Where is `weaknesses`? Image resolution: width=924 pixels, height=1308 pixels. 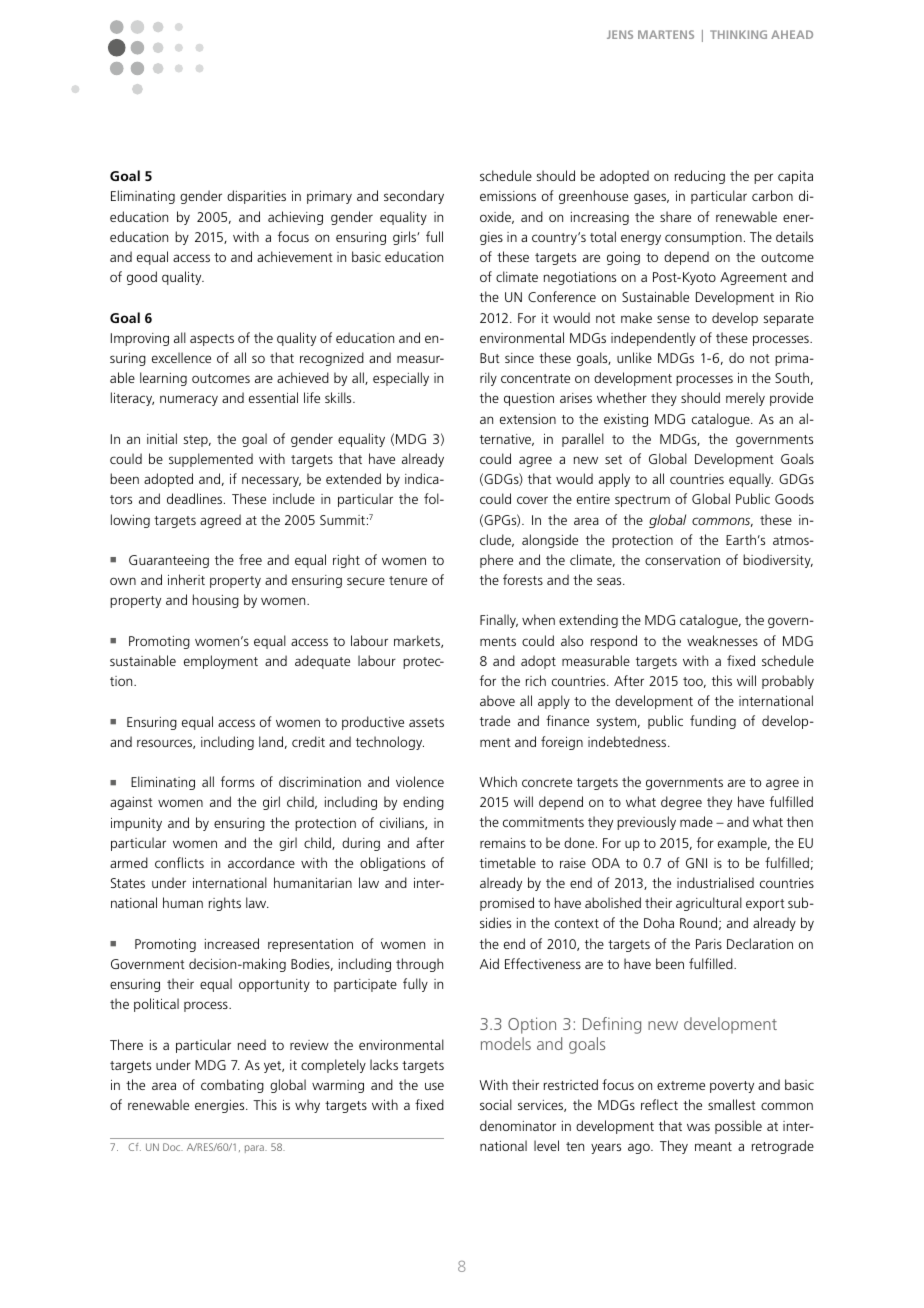 weaknesses is located at coordinates (722, 640).
